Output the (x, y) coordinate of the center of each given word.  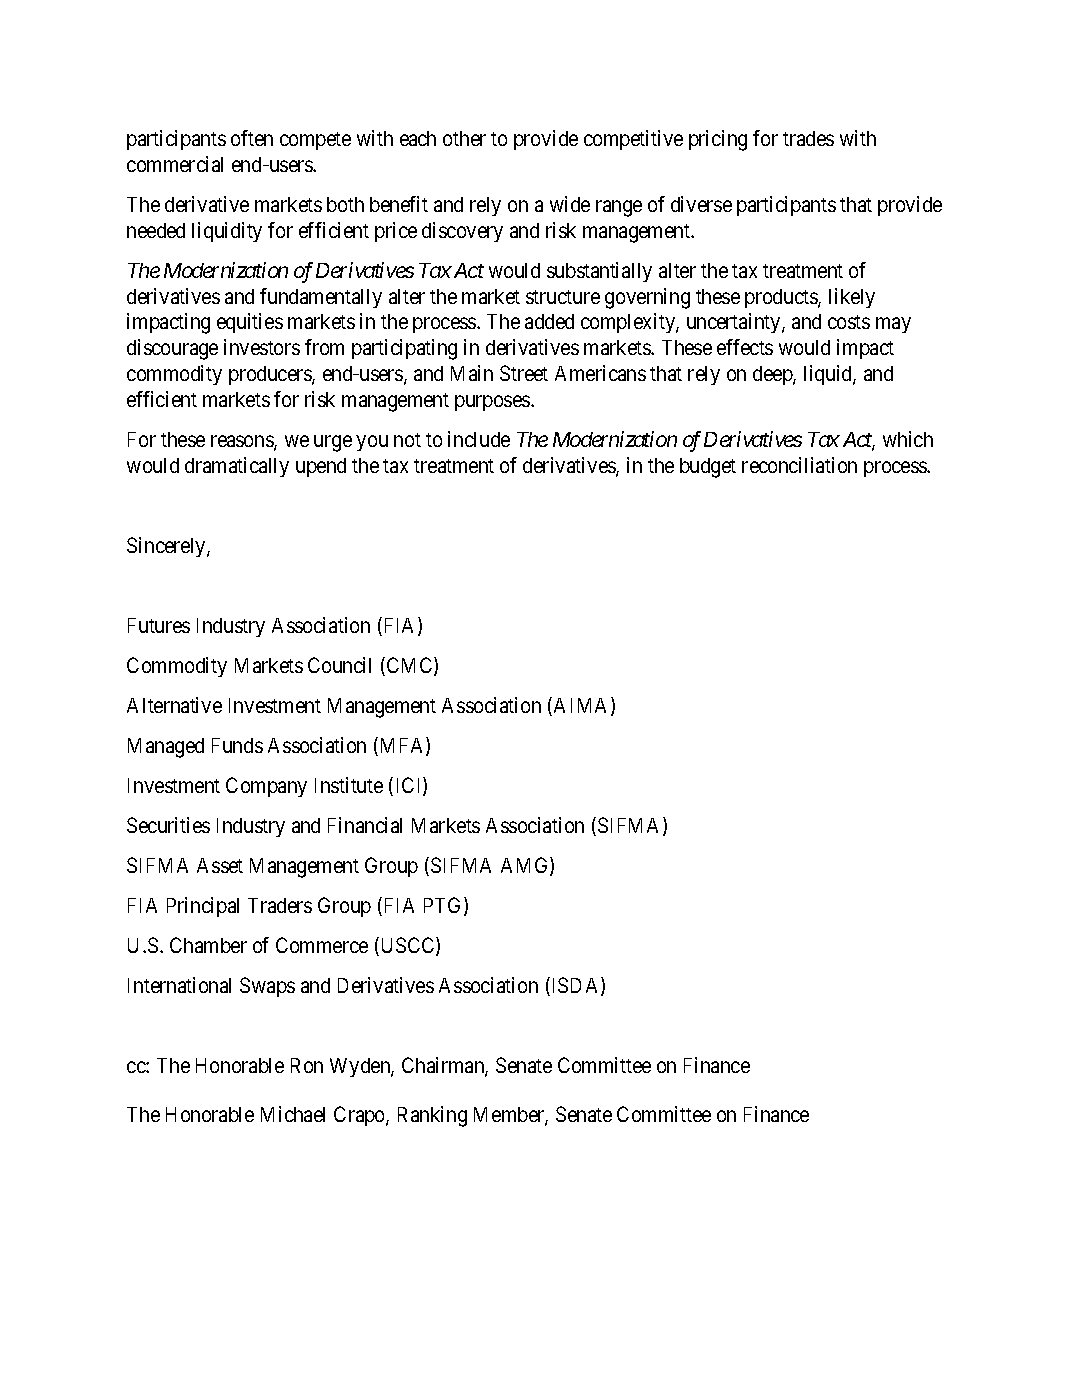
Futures (159, 625)
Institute (349, 785)
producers (271, 375)
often (252, 138)
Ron (307, 1065)
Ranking (432, 1116)
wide (570, 204)
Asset (220, 865)
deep (773, 375)
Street (524, 373)
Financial (365, 825)
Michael (293, 1114)
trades (808, 138)
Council (339, 665)
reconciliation (799, 465)
